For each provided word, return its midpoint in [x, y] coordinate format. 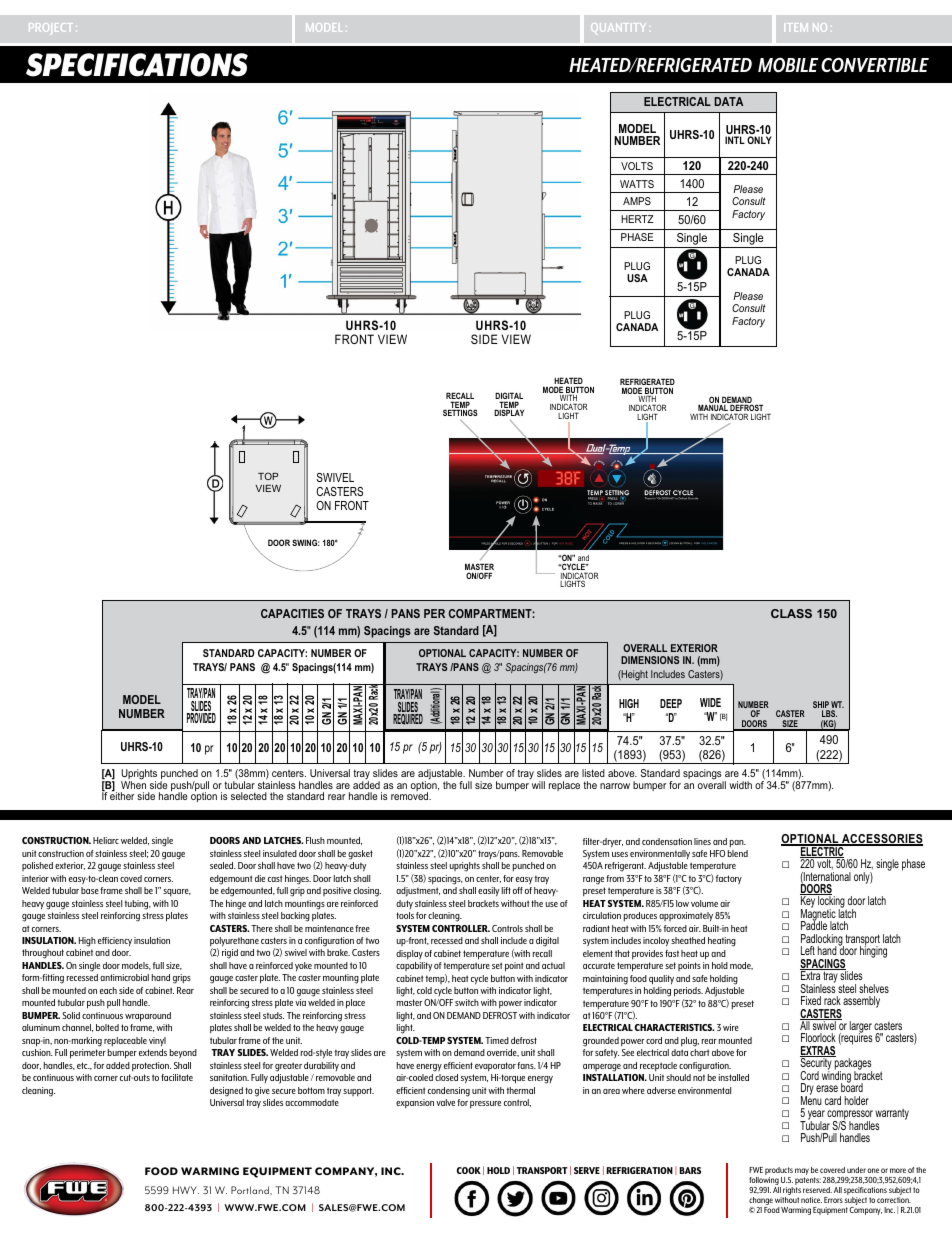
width [740, 785]
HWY [186, 1190]
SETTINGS [460, 412]
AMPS [637, 201]
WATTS [637, 184]
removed [411, 796]
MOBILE [788, 65]
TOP [268, 476]
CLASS [791, 613]
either [122, 795]
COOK [469, 1170]
